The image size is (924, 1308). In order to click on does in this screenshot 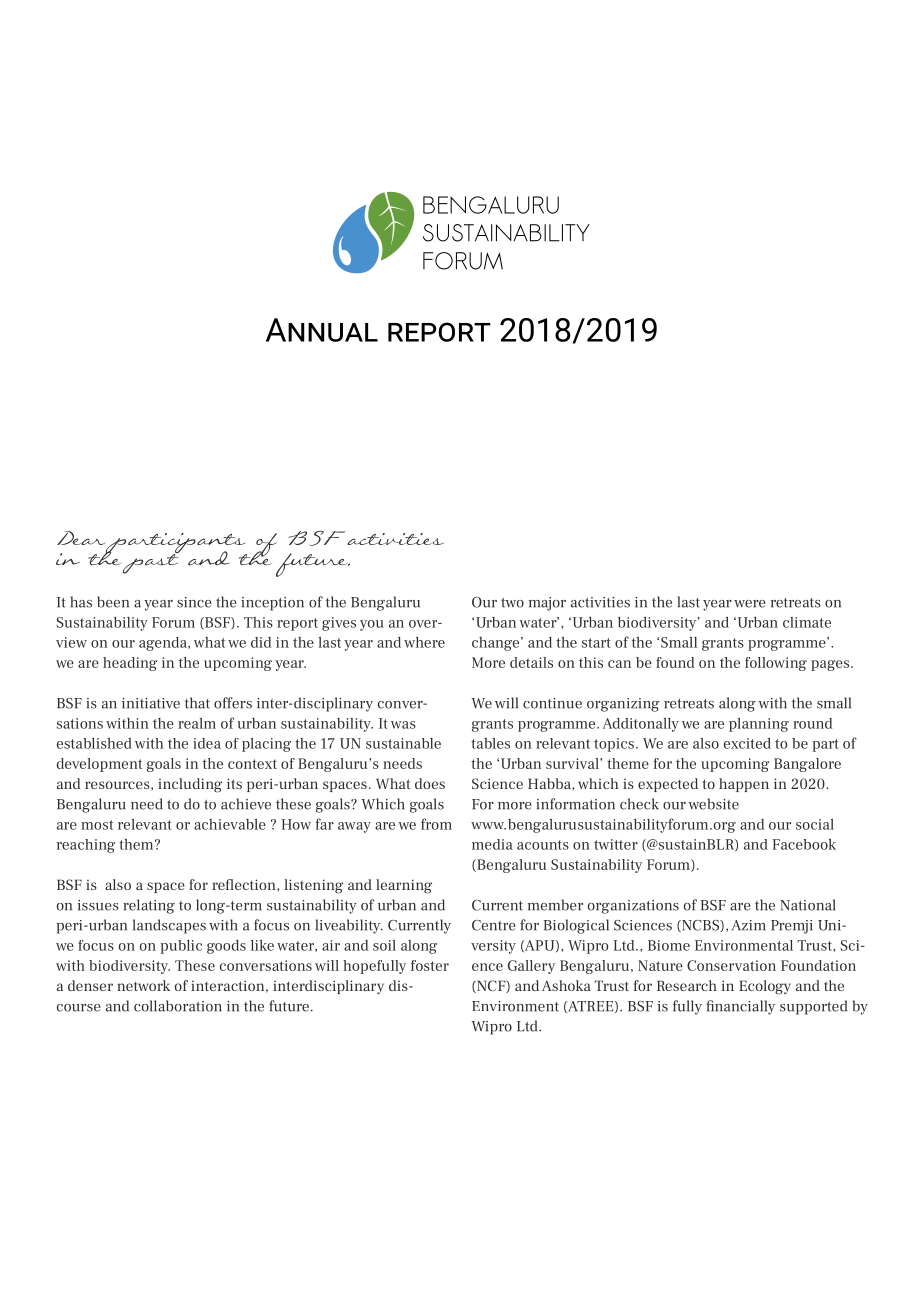, I will do `click(430, 783)`.
